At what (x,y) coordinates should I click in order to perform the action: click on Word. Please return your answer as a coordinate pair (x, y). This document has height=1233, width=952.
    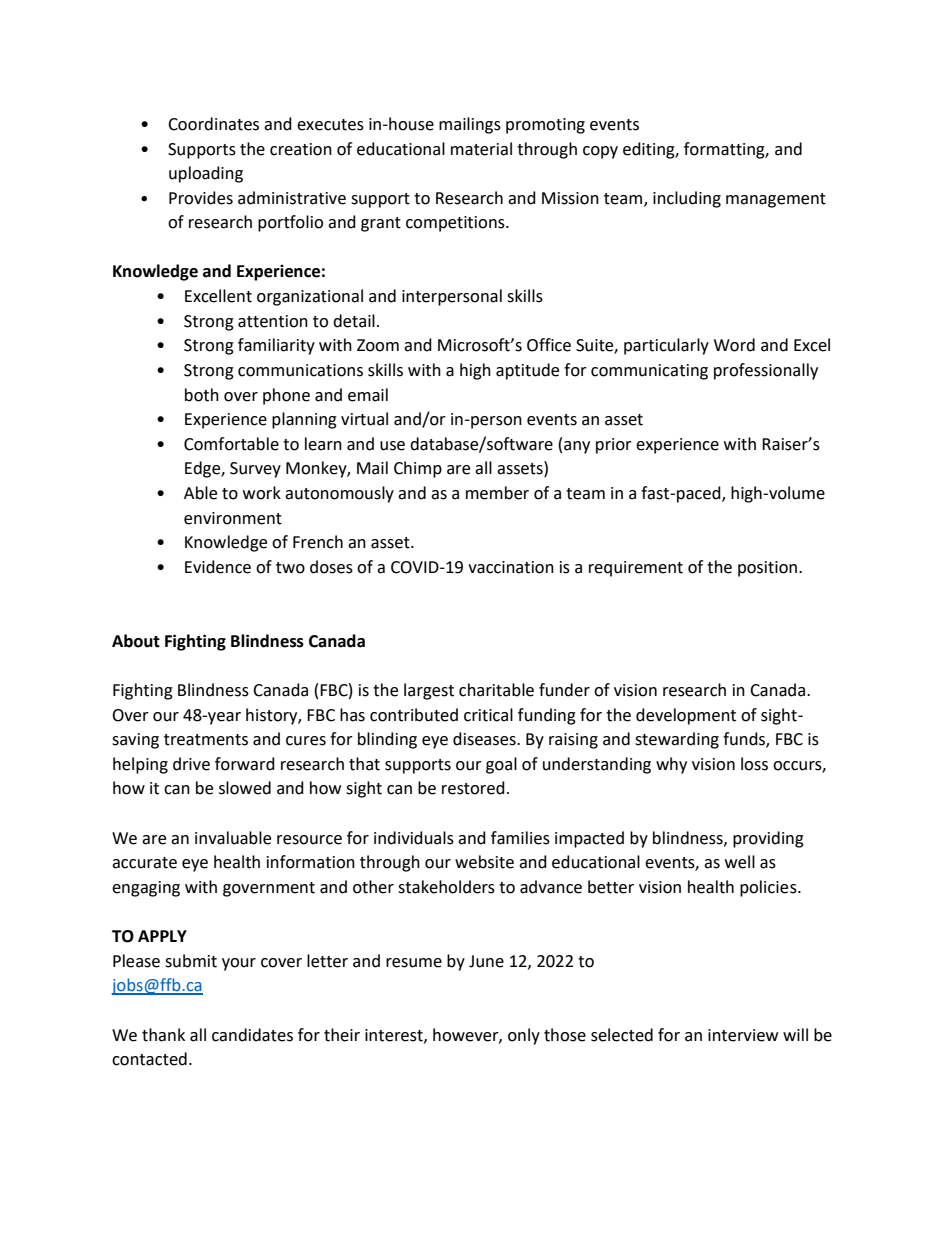
    Looking at the image, I should click on (734, 345).
